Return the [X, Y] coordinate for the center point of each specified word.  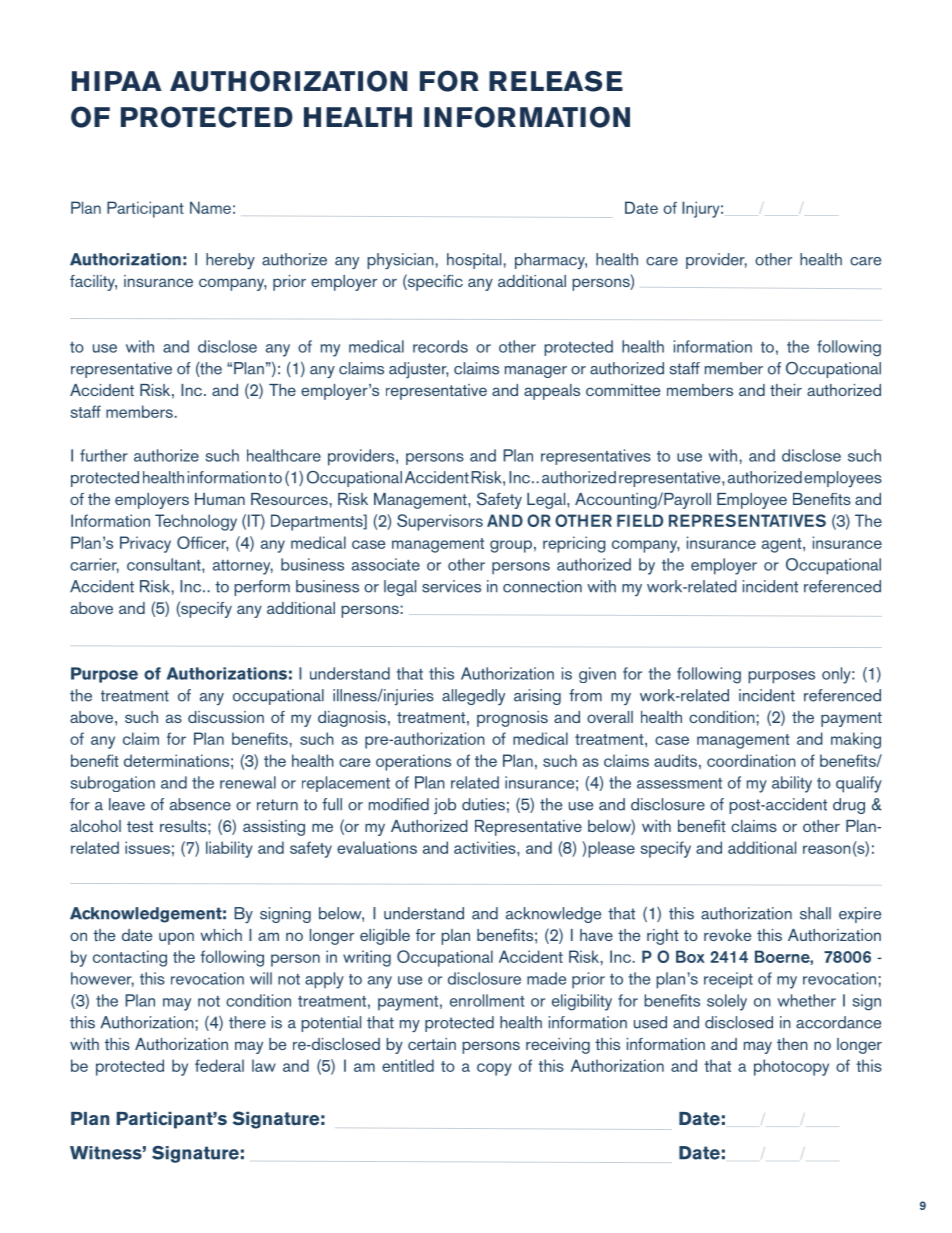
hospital [474, 261]
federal [219, 1065]
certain [432, 1044]
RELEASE [556, 81]
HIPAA [117, 81]
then [792, 1044]
